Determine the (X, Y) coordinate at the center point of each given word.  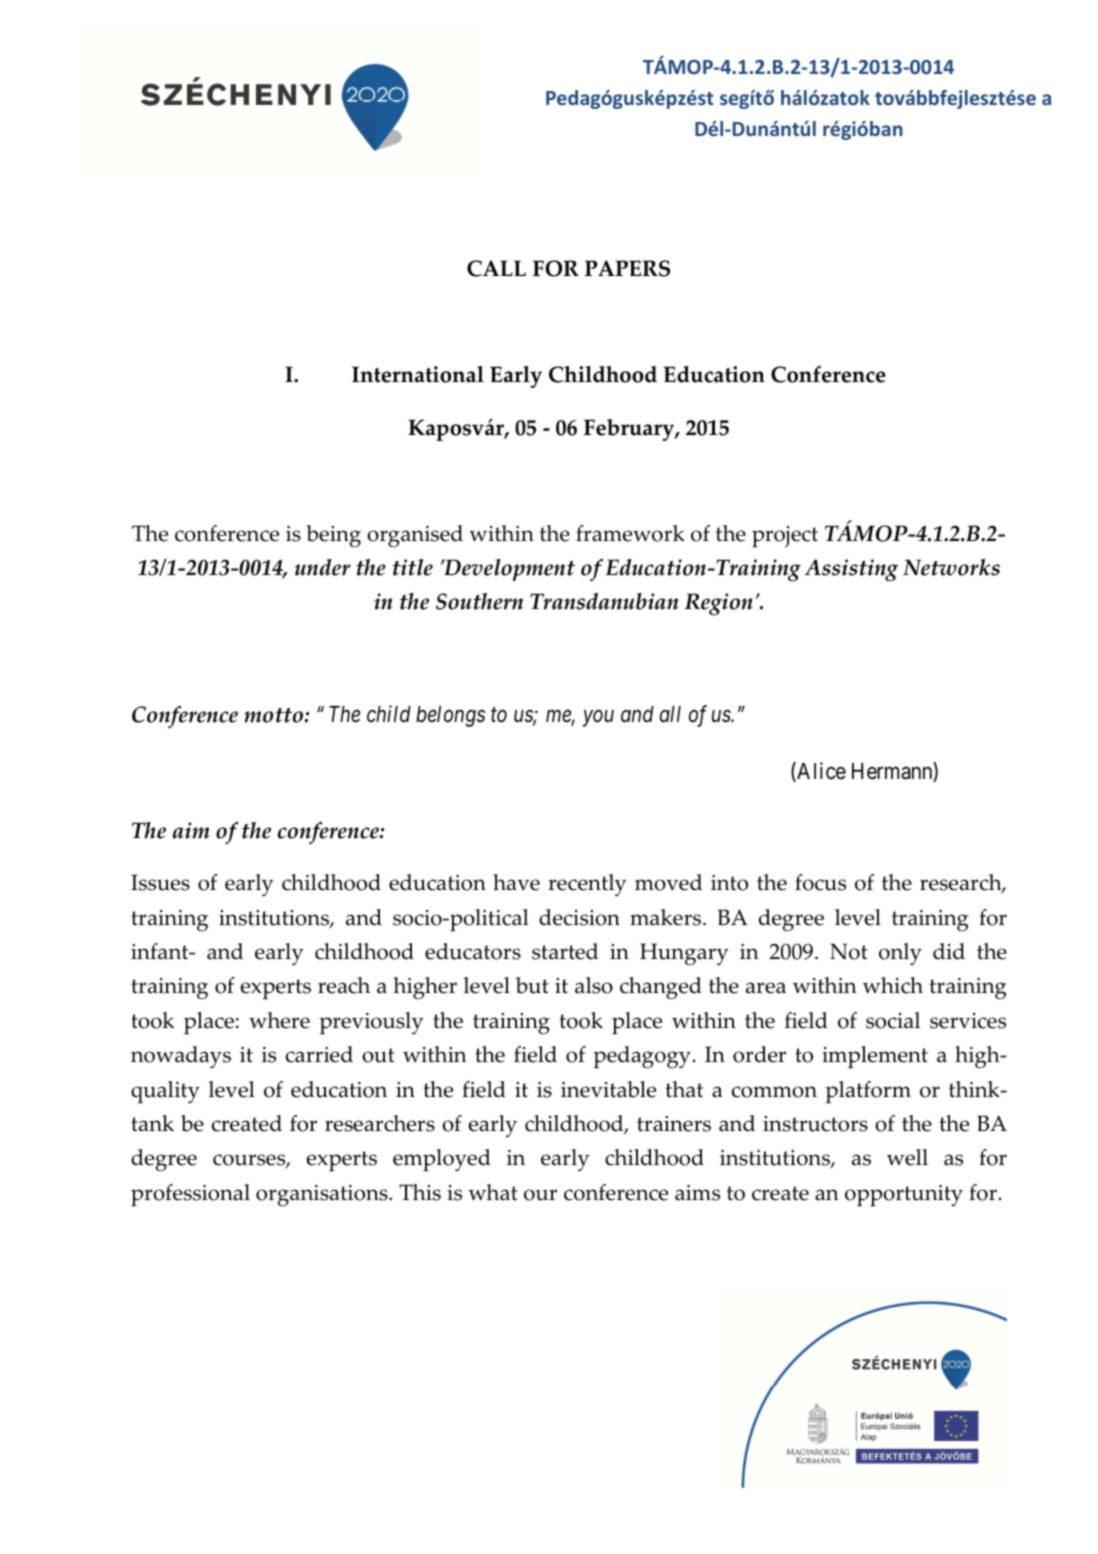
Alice (820, 772)
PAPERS (627, 268)
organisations (323, 1196)
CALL (496, 268)
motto (275, 715)
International (418, 374)
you (598, 719)
